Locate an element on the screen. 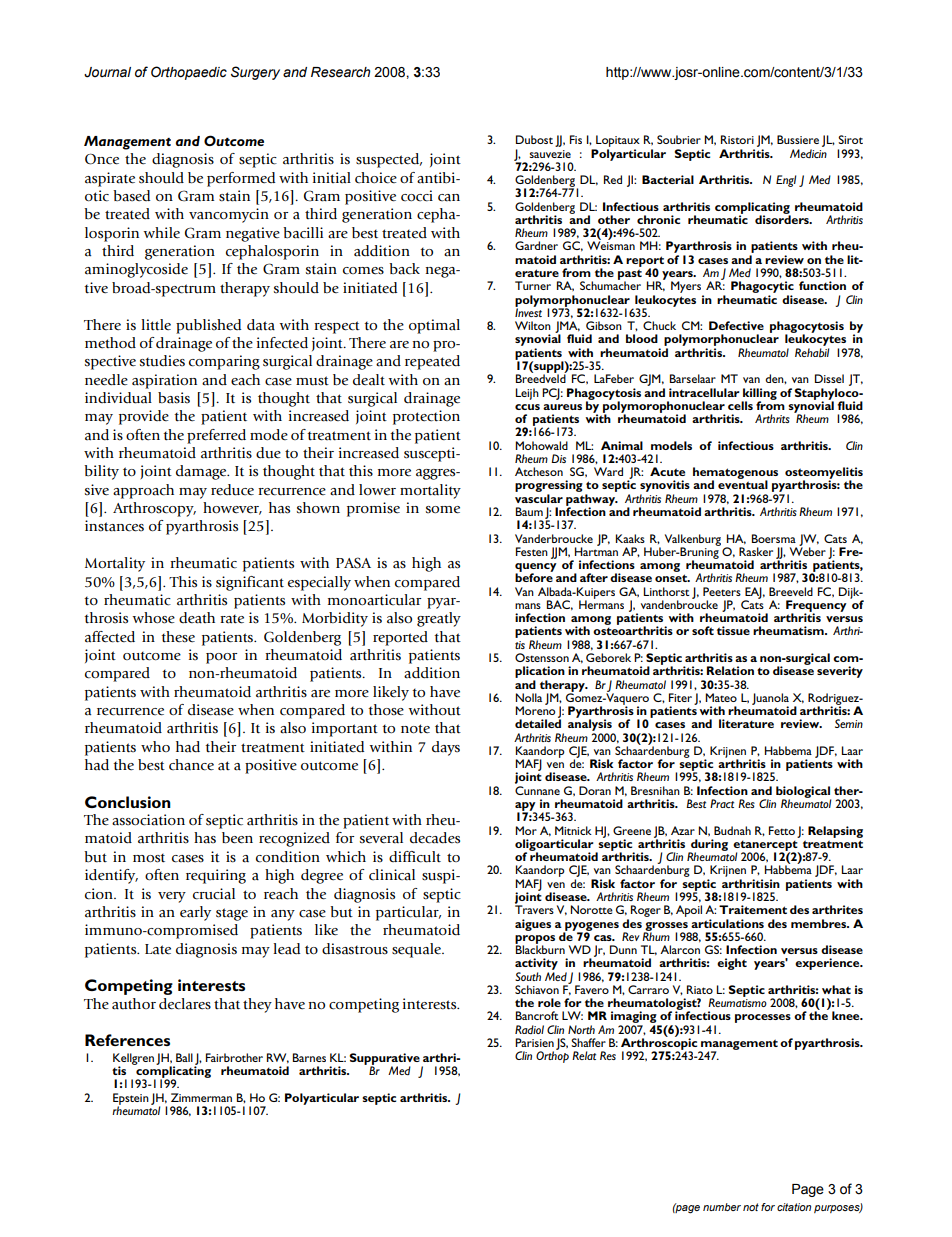 The height and width of the screenshot is (1237, 952). greatly is located at coordinates (439, 619).
